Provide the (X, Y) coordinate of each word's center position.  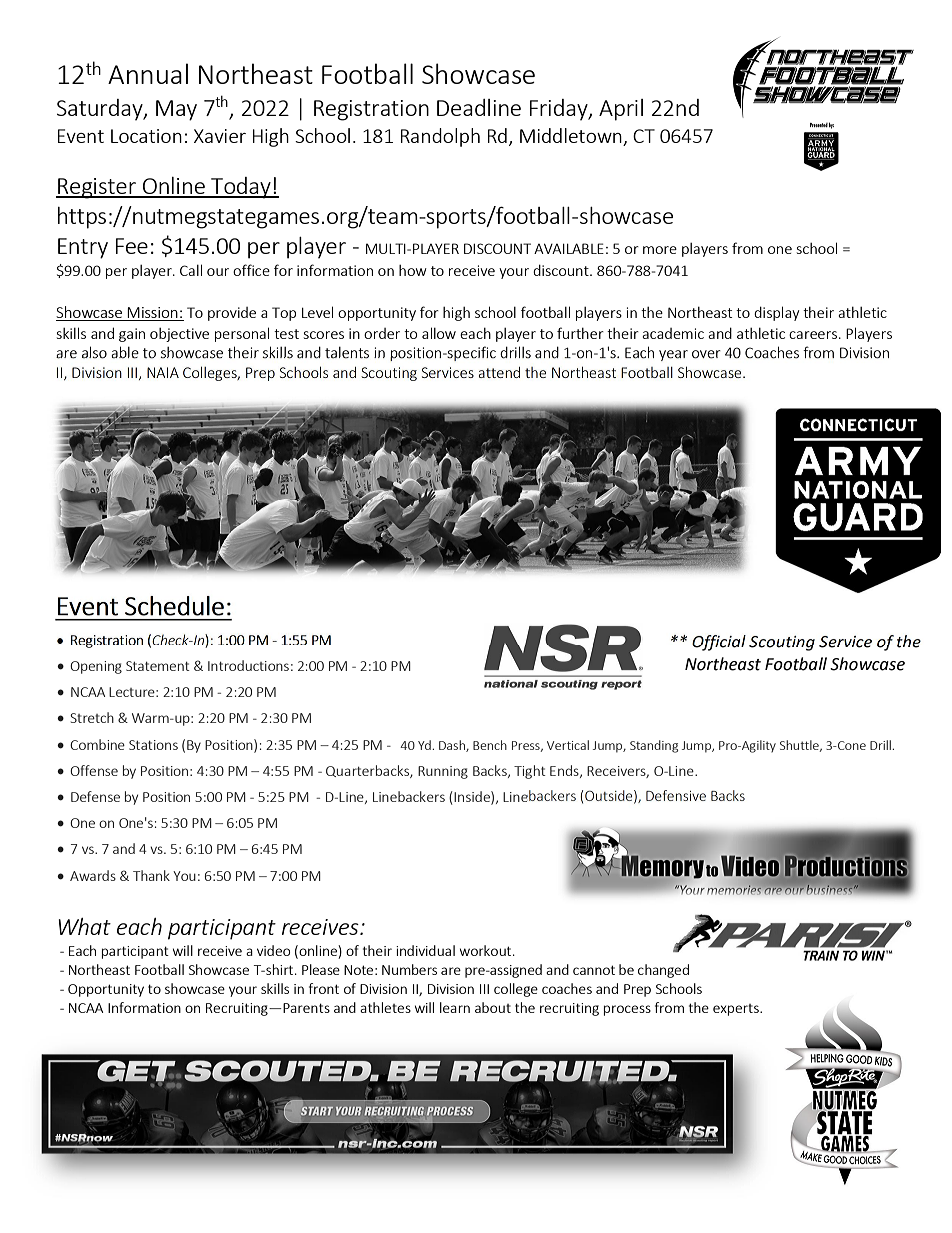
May (176, 110)
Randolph (440, 137)
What (84, 926)
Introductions (248, 665)
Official (719, 643)
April (621, 110)
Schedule (174, 606)
